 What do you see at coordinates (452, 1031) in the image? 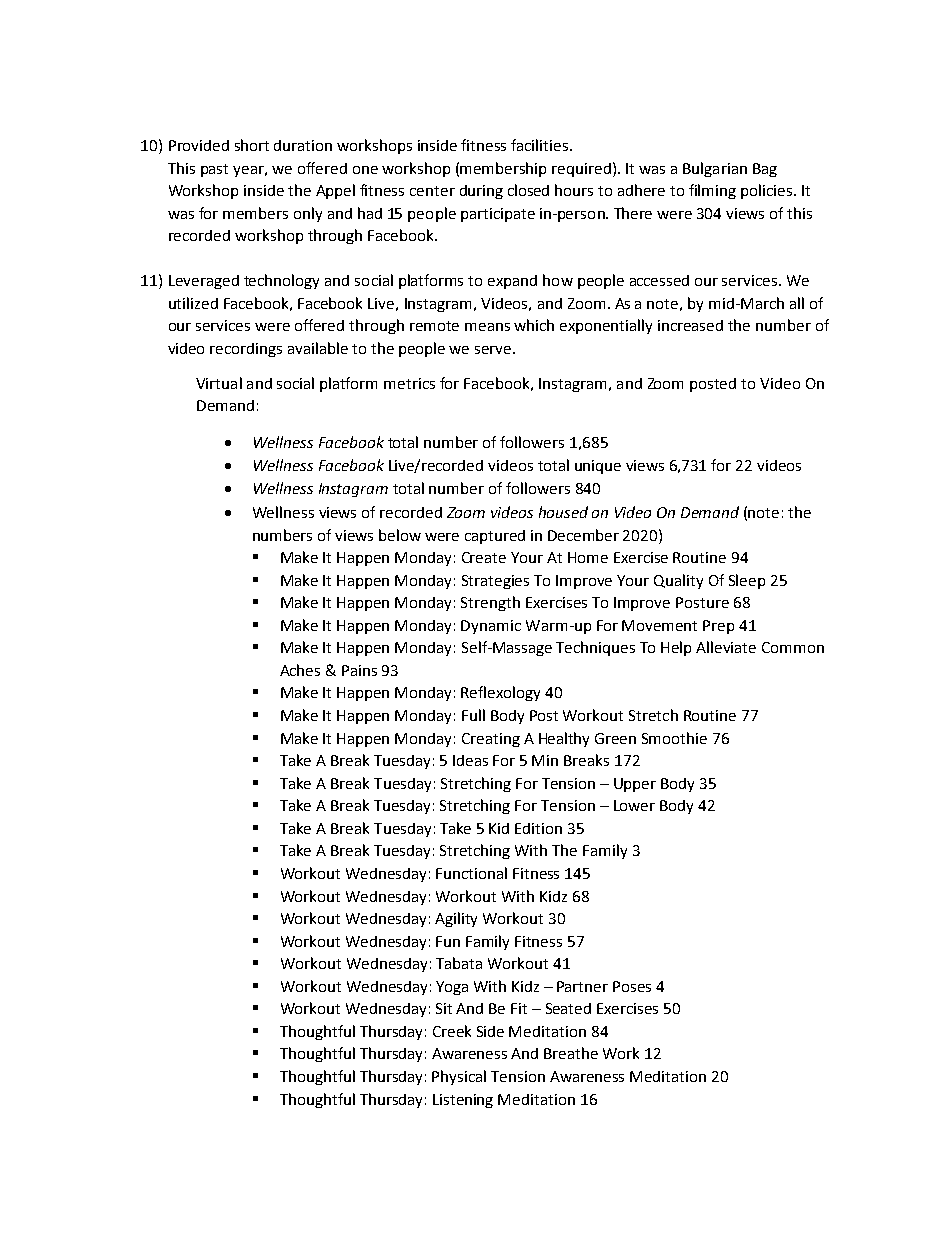
I see `Creek` at bounding box center [452, 1031].
